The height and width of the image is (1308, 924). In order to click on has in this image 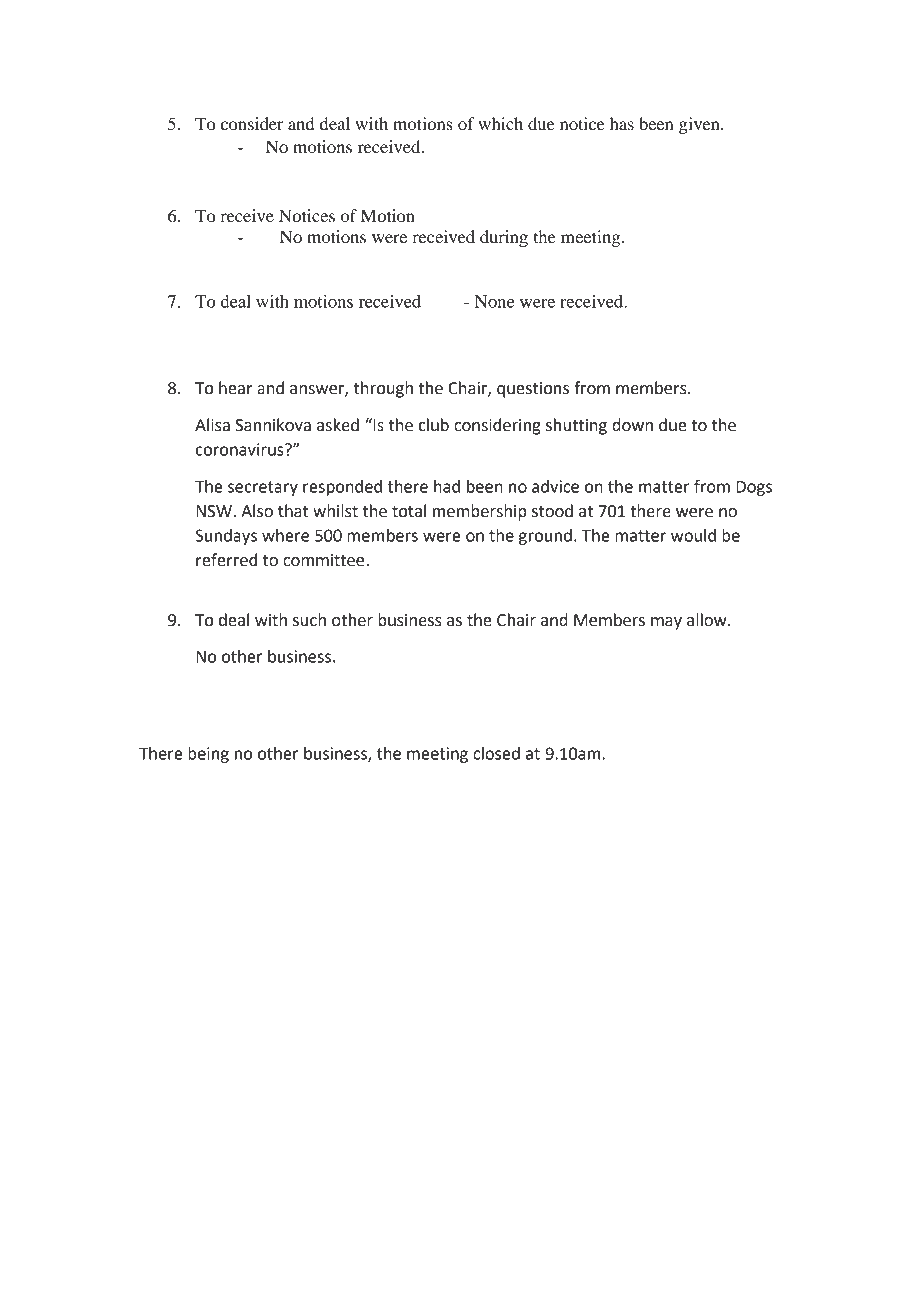, I will do `click(622, 123)`.
